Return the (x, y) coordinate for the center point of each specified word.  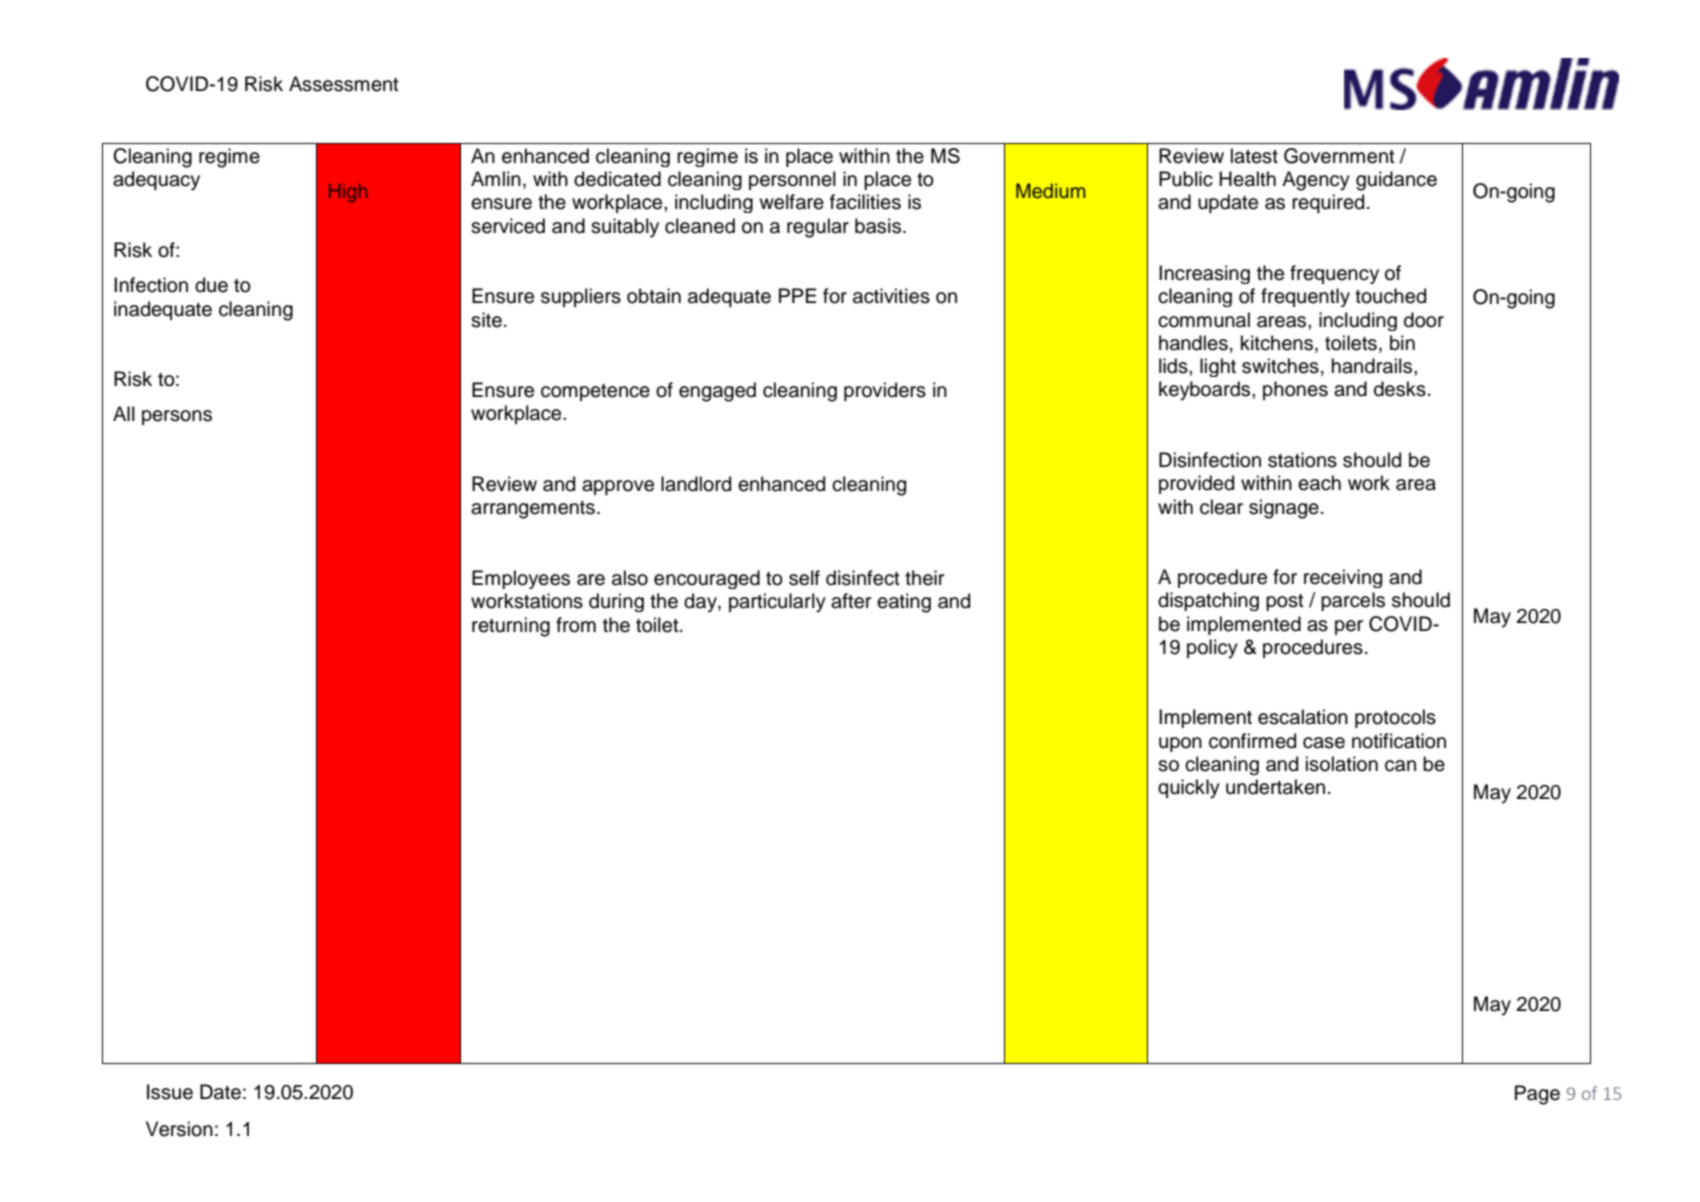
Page (1537, 1095)
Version (179, 1129)
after (851, 601)
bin (1402, 343)
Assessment (344, 84)
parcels (1353, 601)
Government (1339, 156)
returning (511, 627)
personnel (792, 180)
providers (885, 391)
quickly (1189, 789)
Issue (170, 1092)
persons (177, 417)
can (1400, 766)
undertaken (1275, 787)
